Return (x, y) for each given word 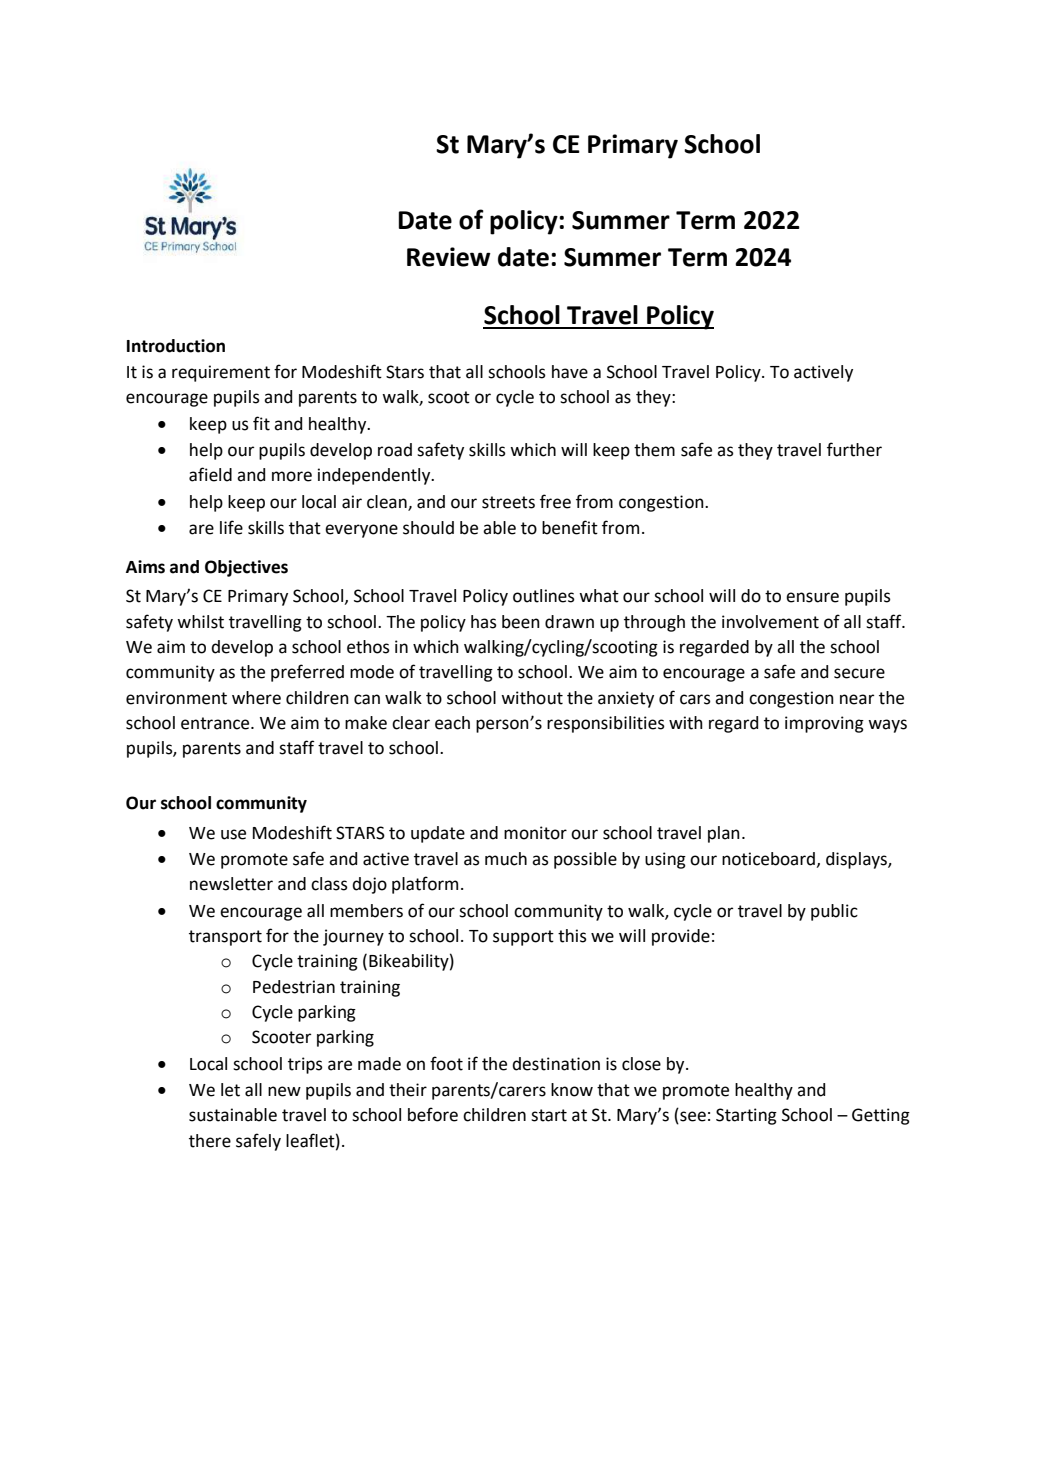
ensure (812, 597)
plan (724, 834)
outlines (544, 596)
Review (449, 257)
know (572, 1090)
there (210, 1141)
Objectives (246, 568)
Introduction (176, 346)
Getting (881, 1116)
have (570, 372)
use (233, 834)
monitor (535, 833)
